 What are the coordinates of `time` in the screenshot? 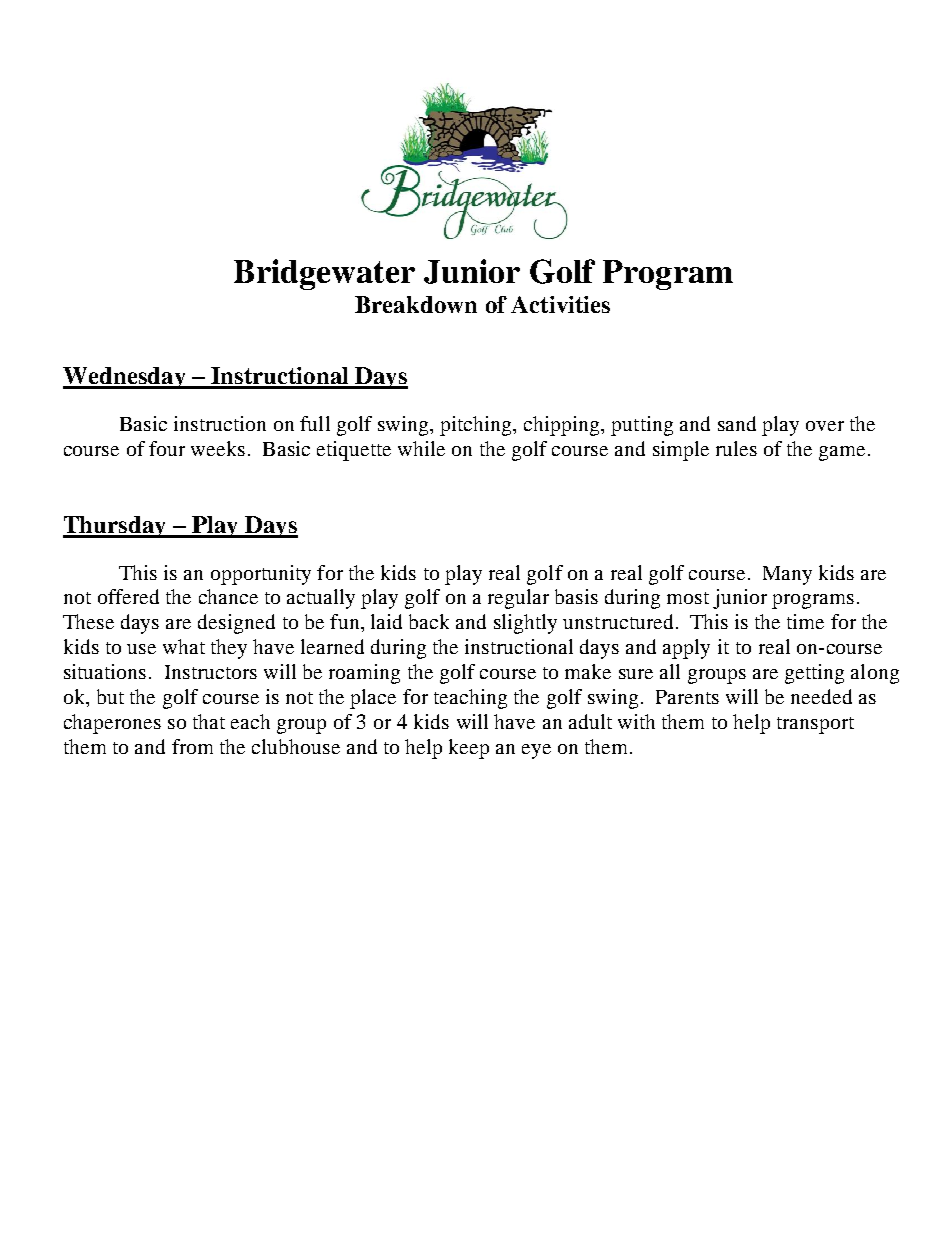 It's located at (805, 621).
